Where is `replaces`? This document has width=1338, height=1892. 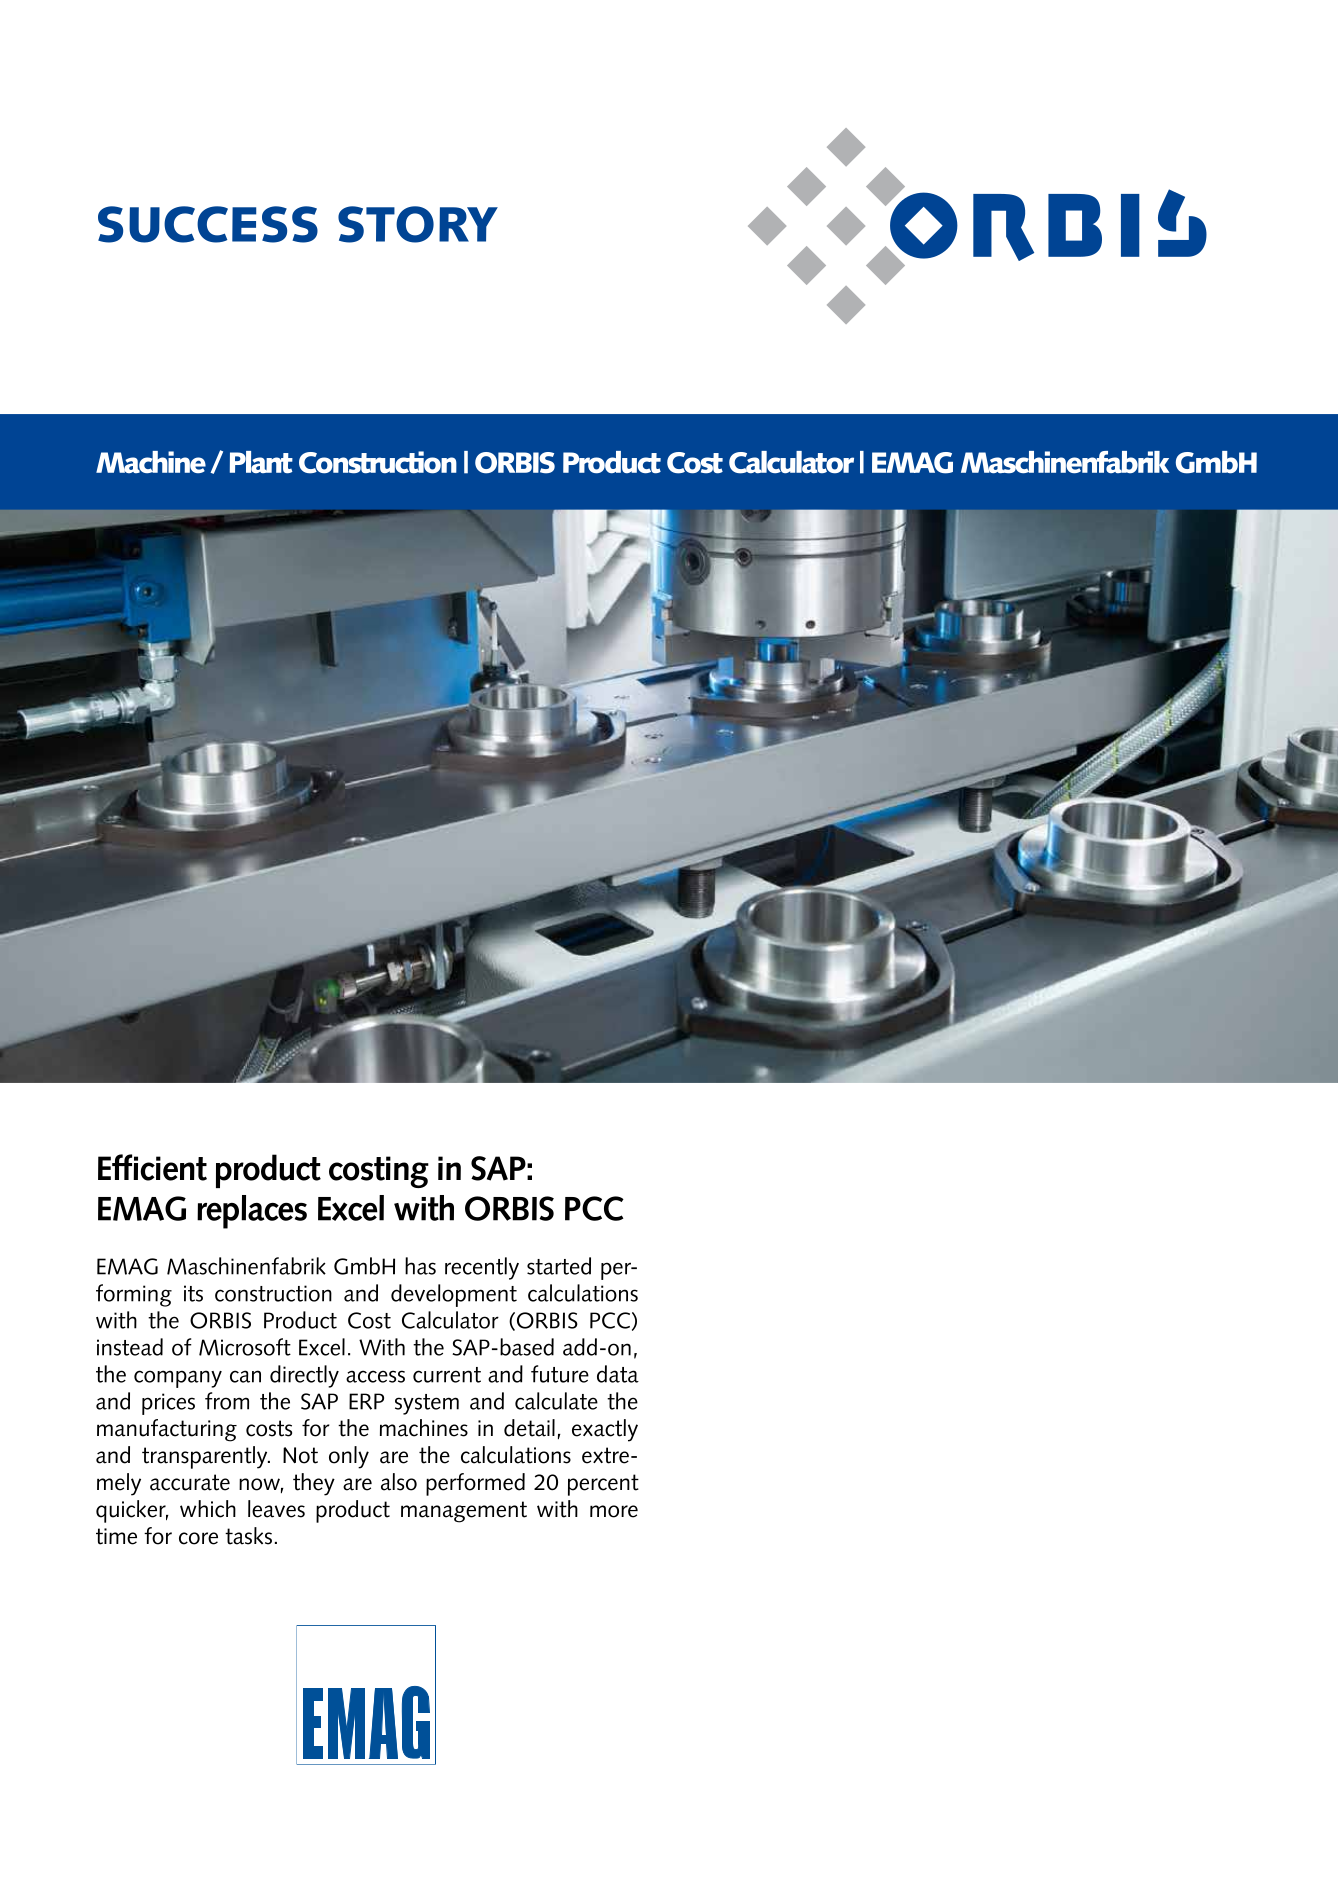
replaces is located at coordinates (252, 1212).
